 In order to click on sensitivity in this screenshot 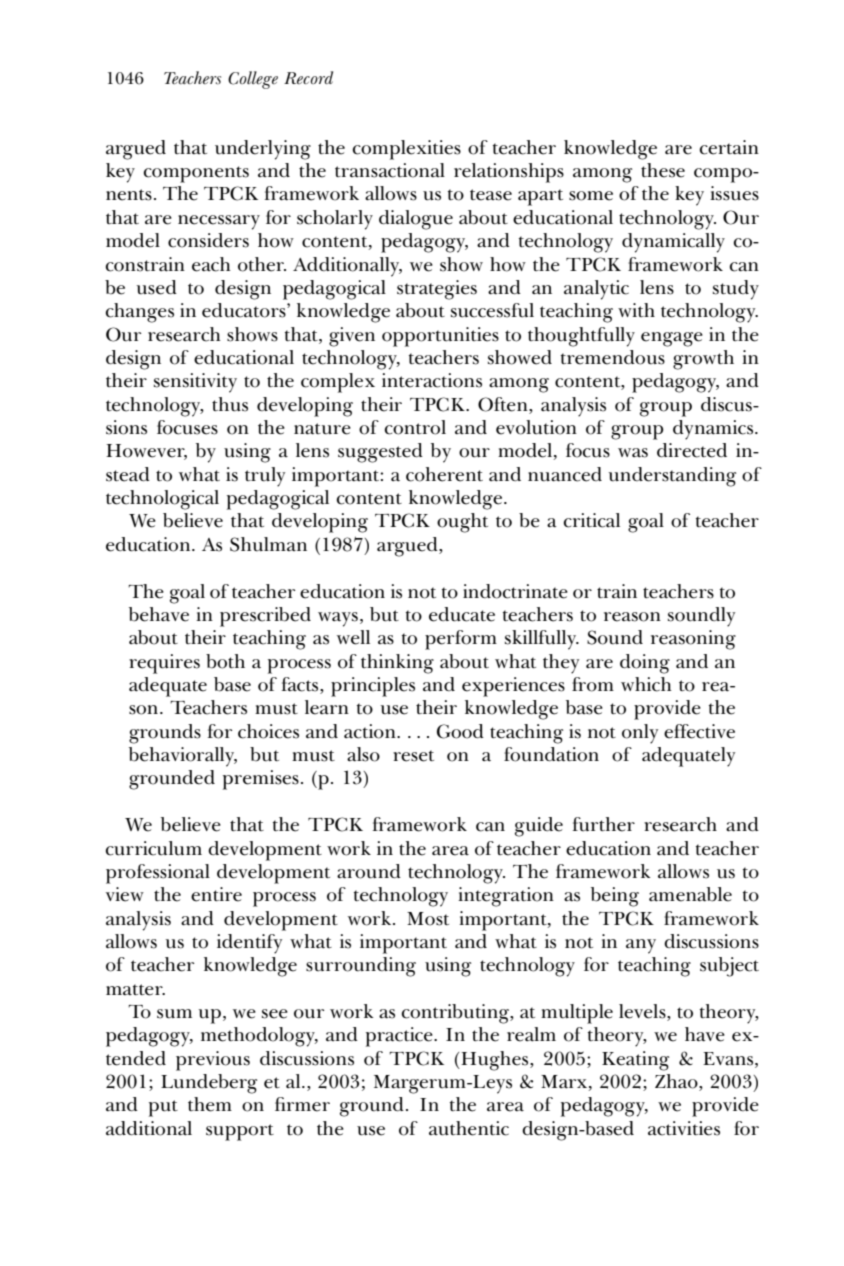, I will do `click(195, 383)`.
